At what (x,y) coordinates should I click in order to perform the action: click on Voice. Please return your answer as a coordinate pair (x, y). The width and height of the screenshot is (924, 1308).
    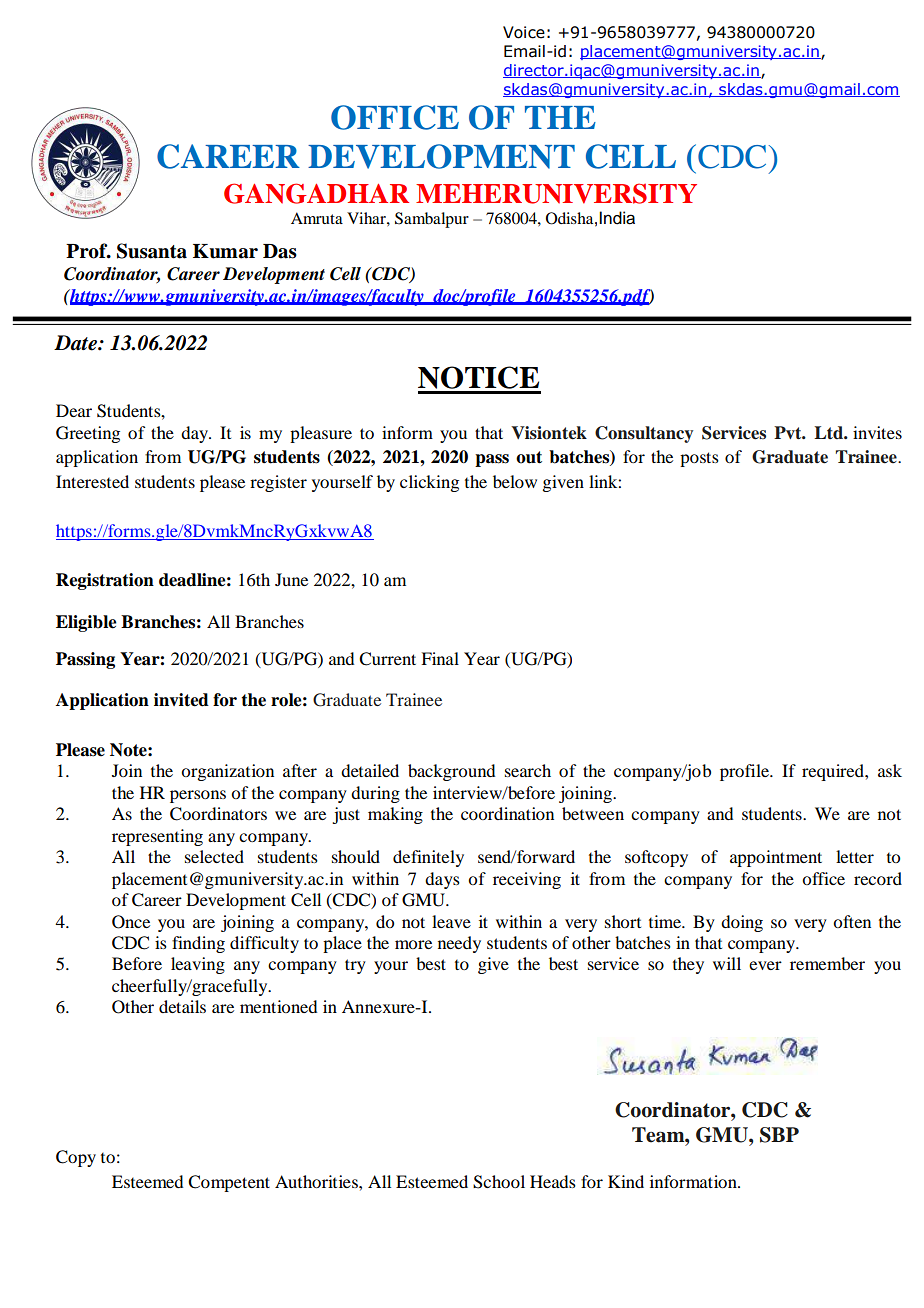
    Looking at the image, I should click on (524, 32).
